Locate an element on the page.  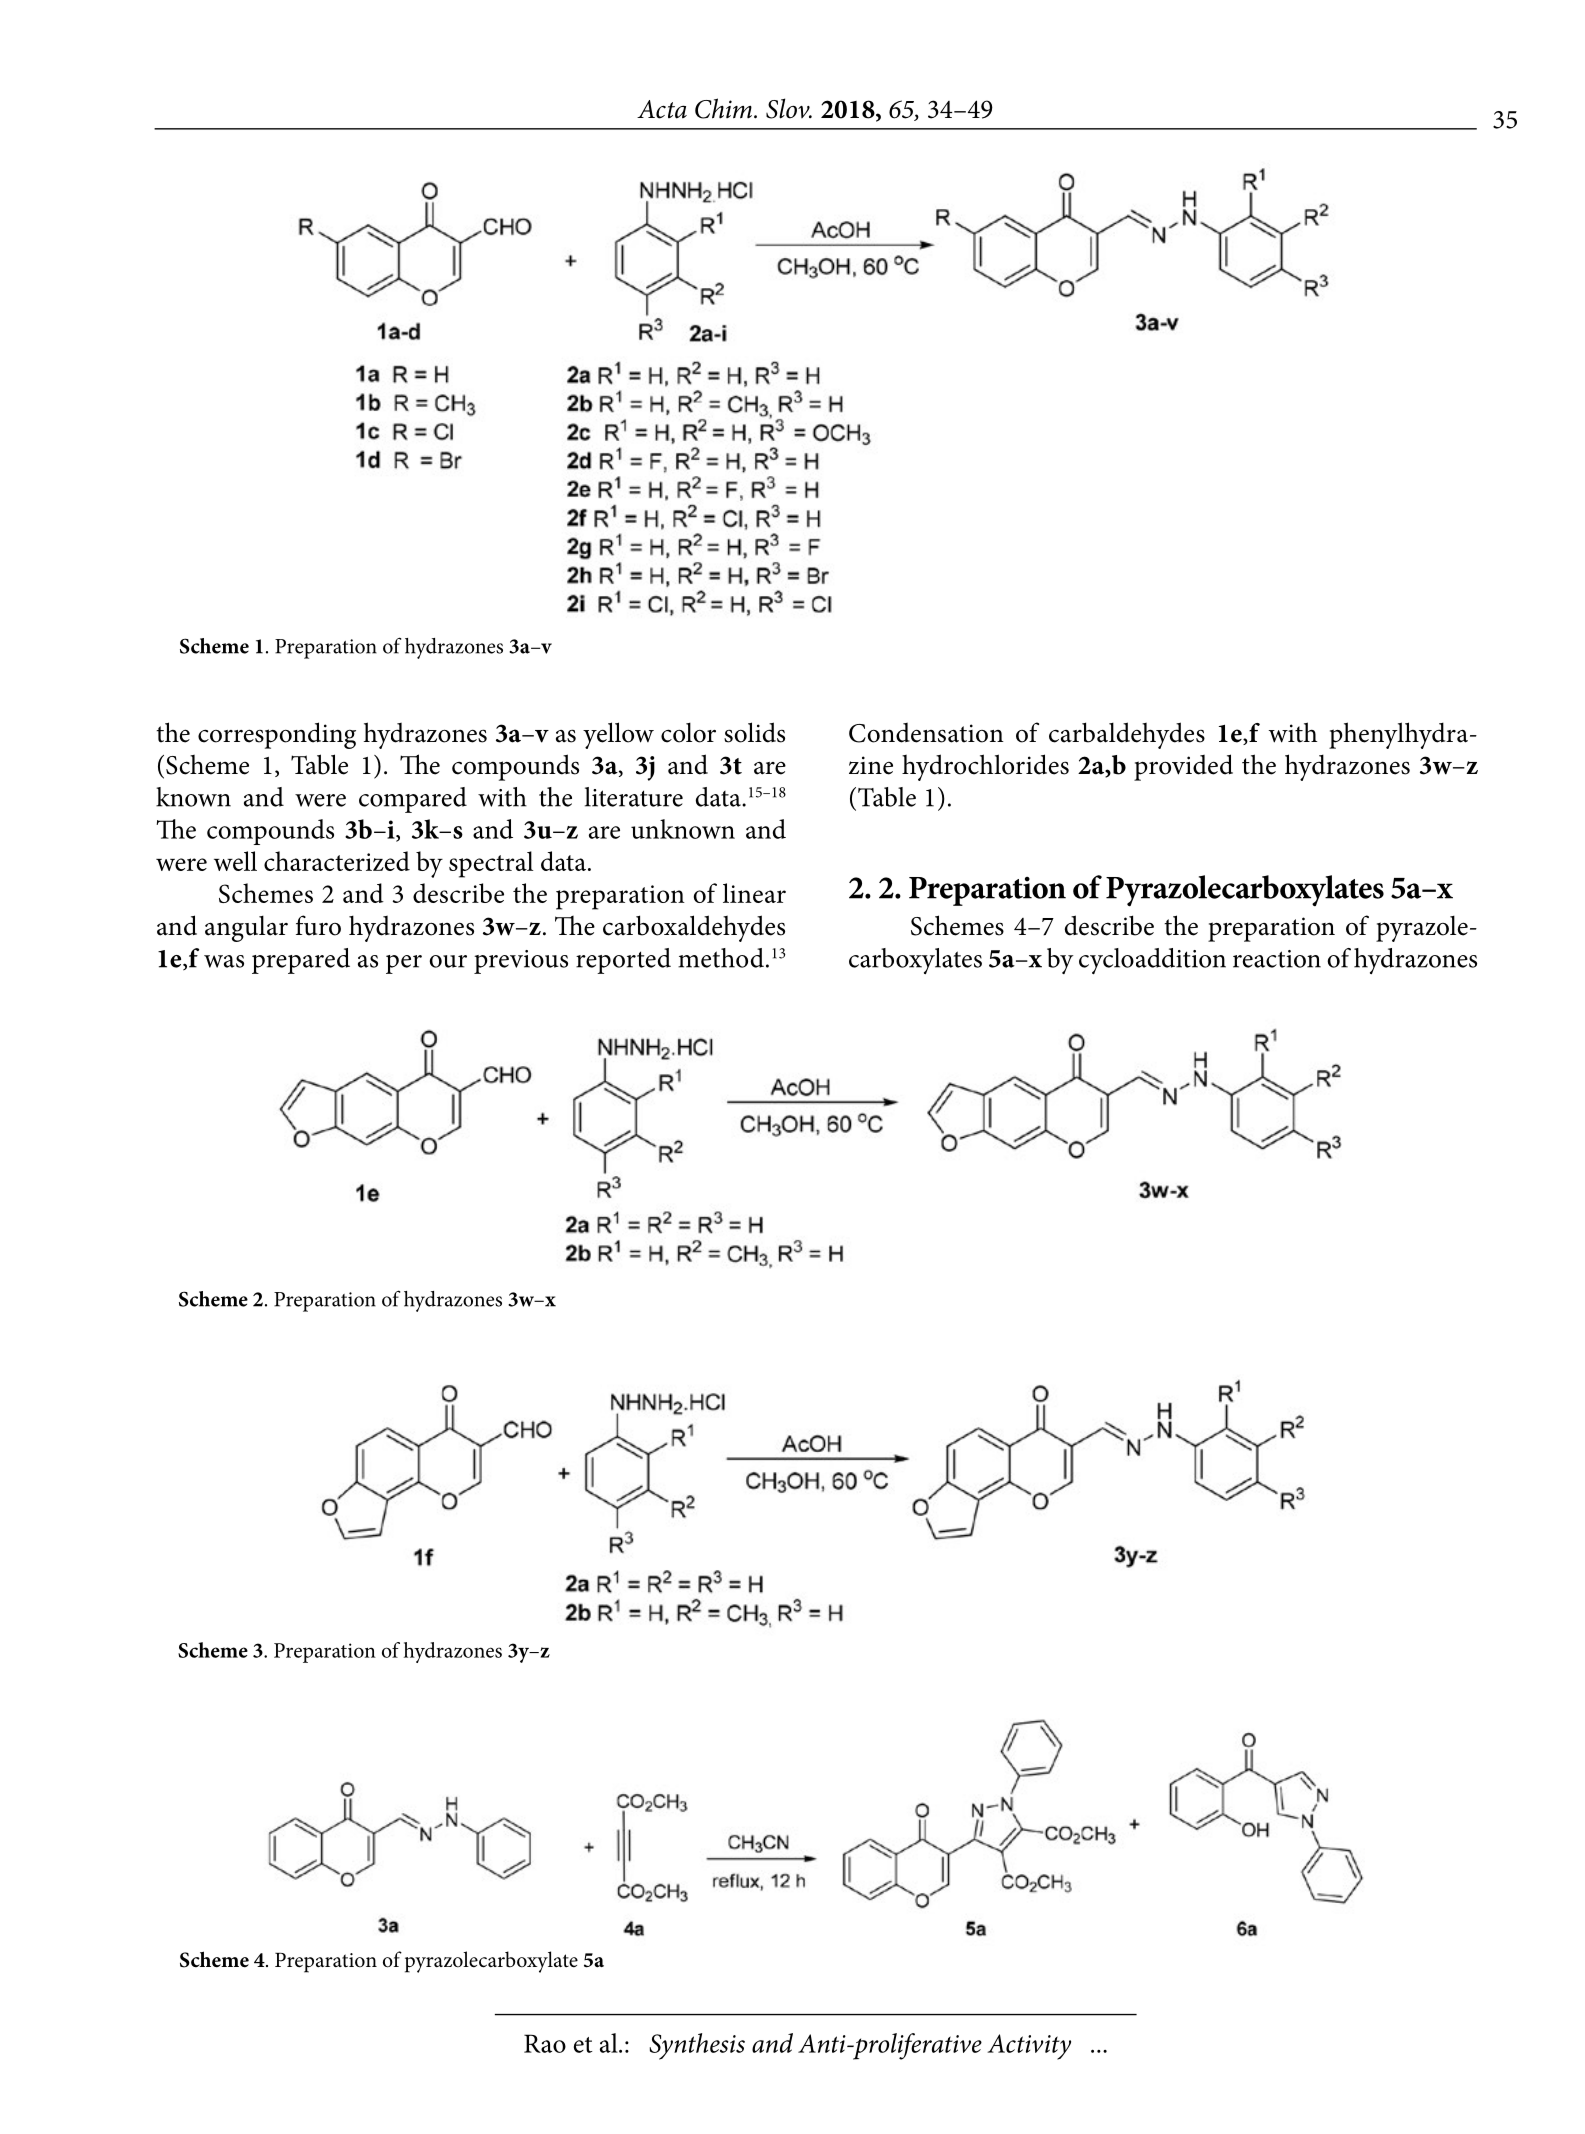
provided is located at coordinates (1183, 767).
